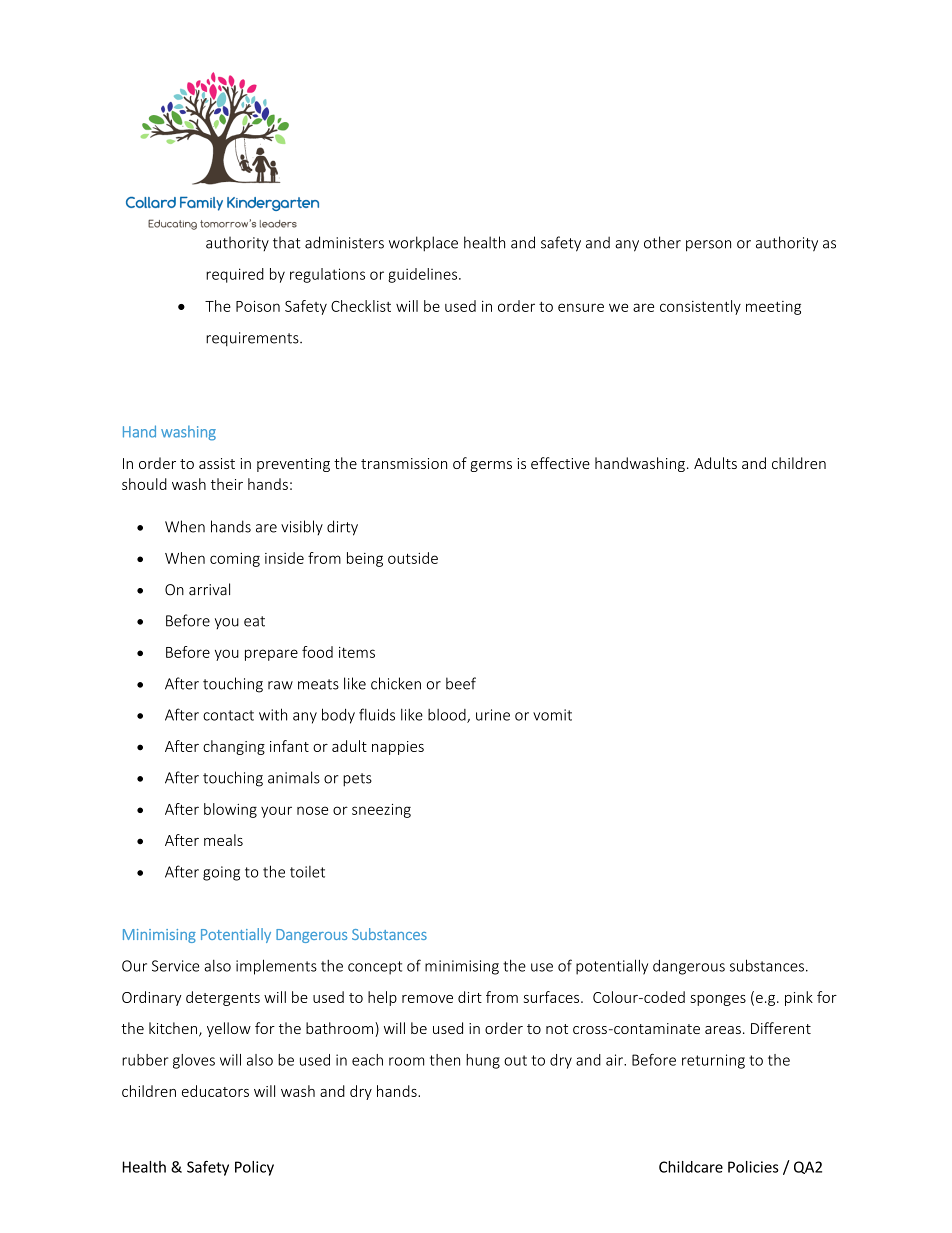 Image resolution: width=952 pixels, height=1233 pixels. Describe the element at coordinates (235, 560) in the screenshot. I see `coming` at that location.
